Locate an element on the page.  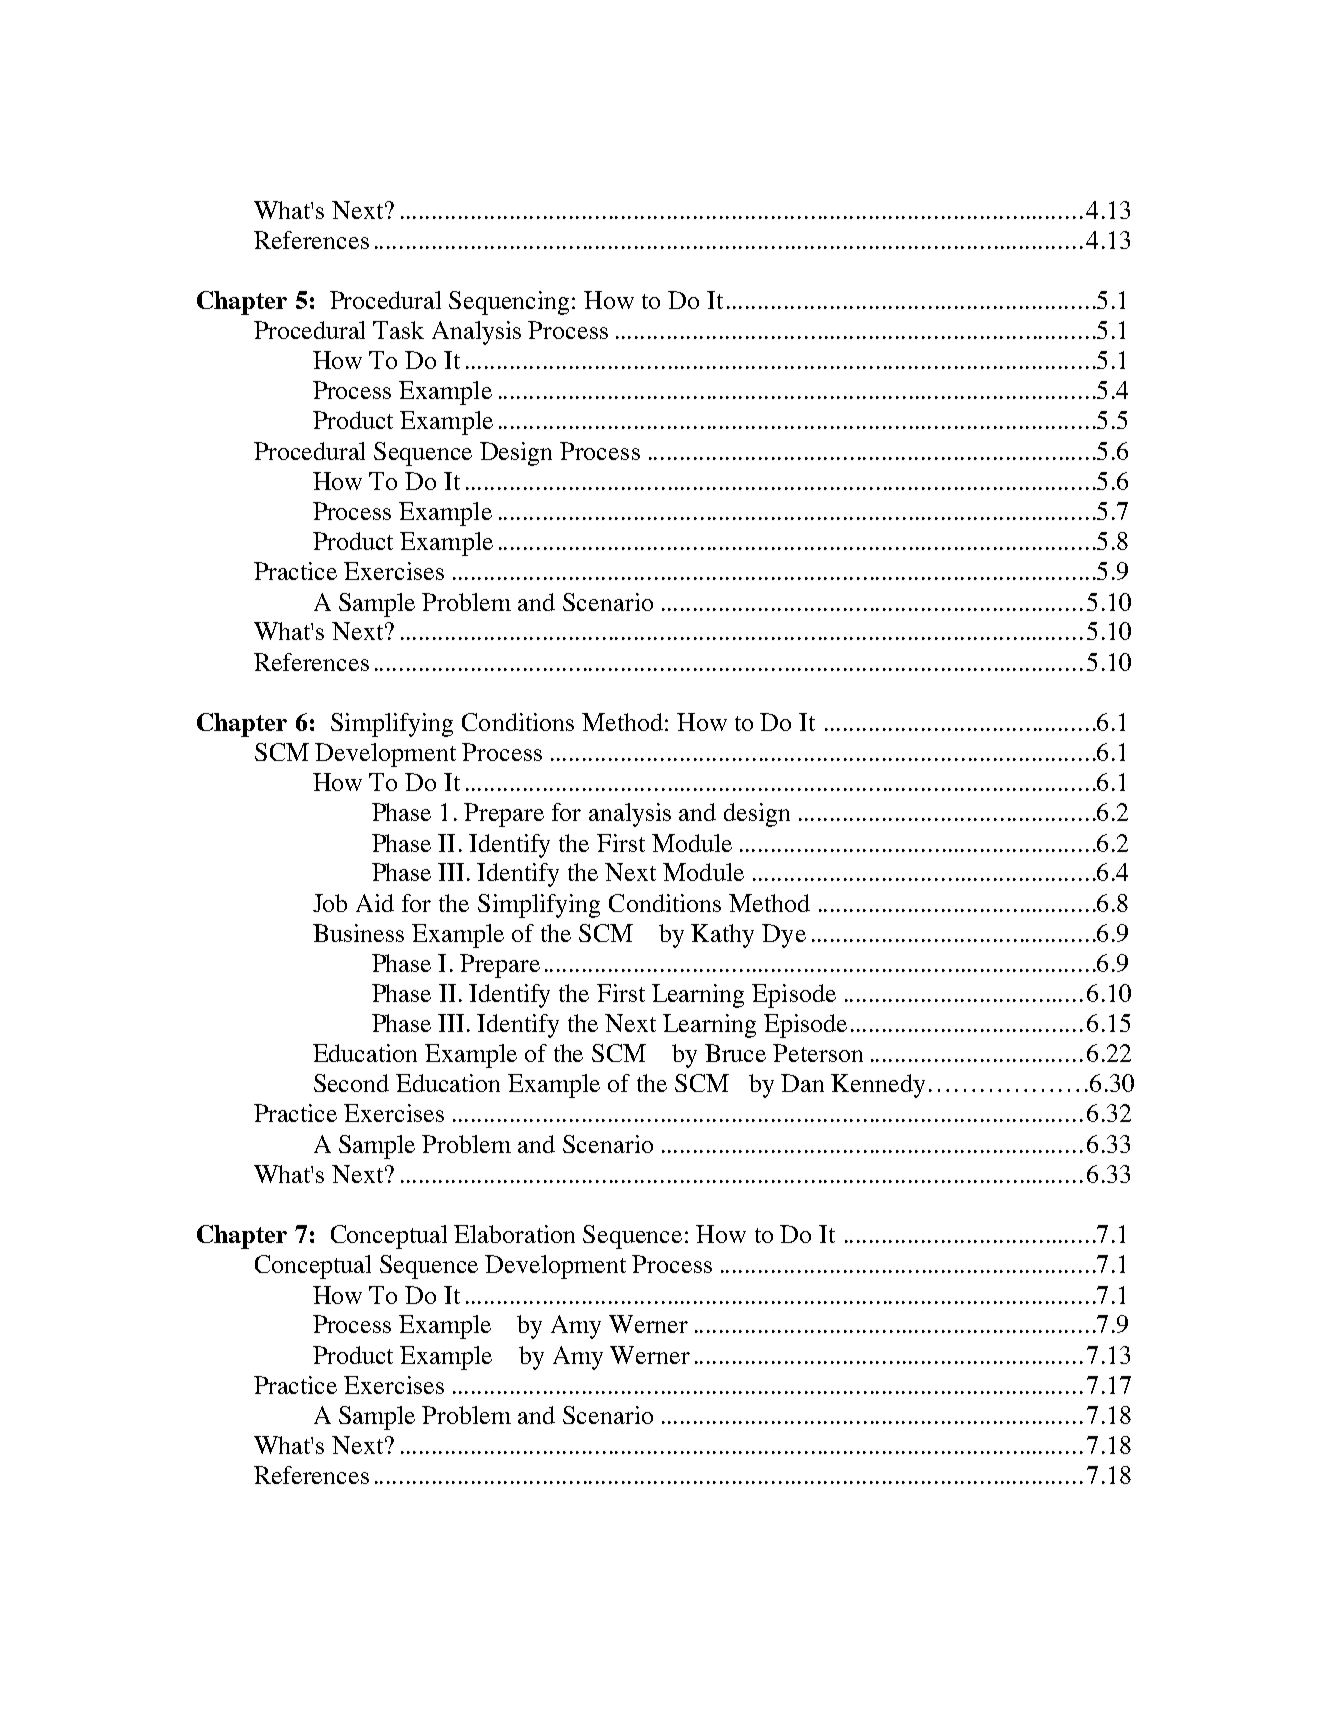
Peterson is located at coordinates (818, 1053).
